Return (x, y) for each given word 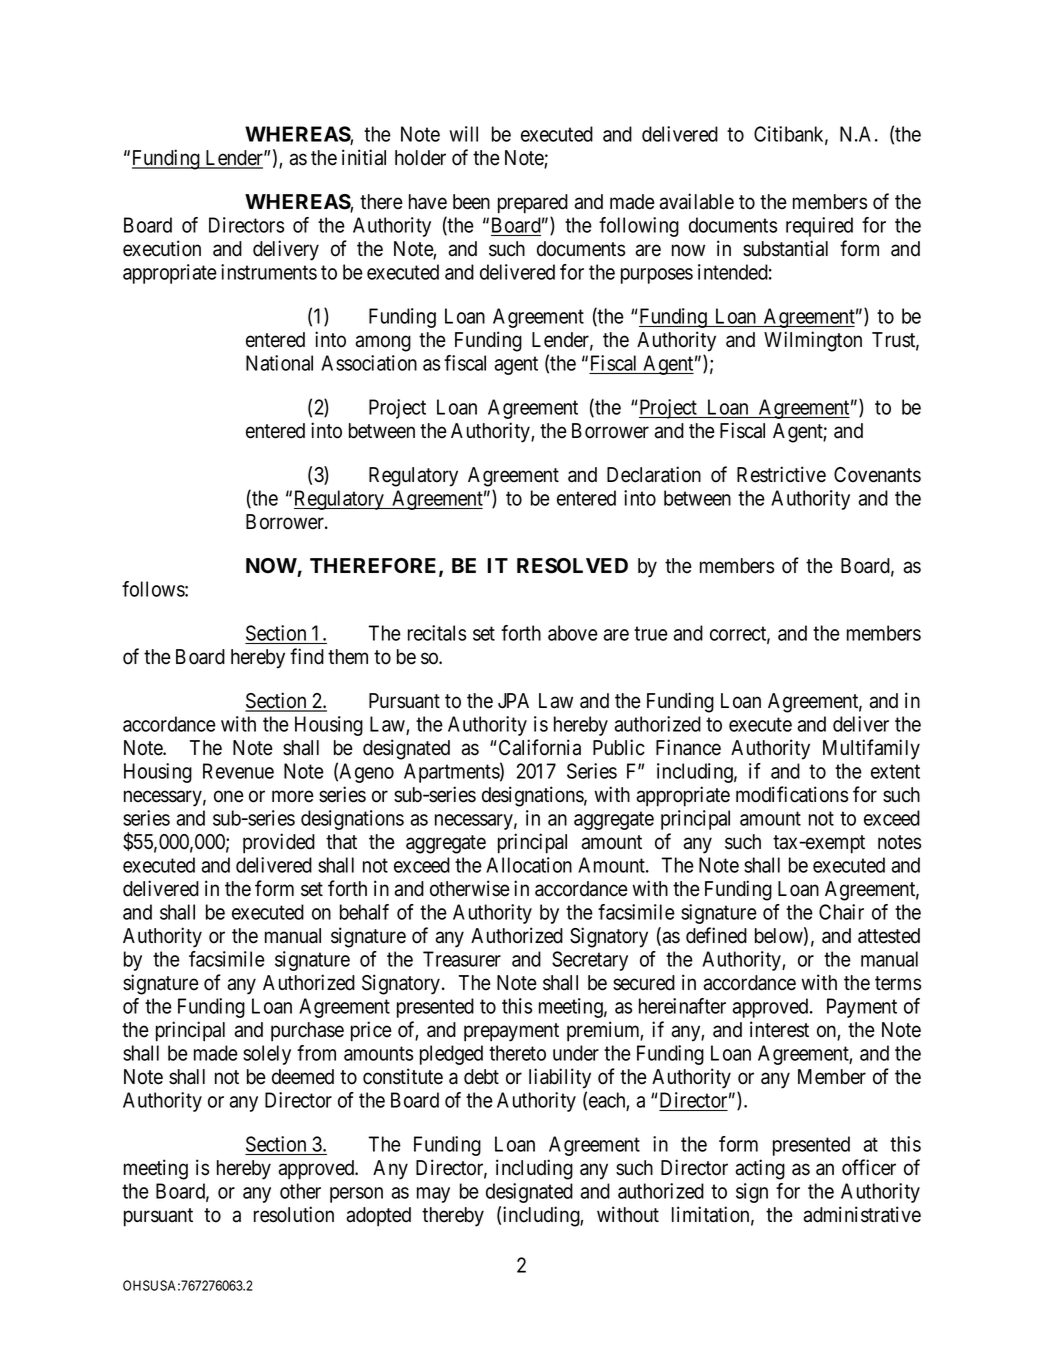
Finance (688, 747)
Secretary (590, 961)
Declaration (654, 474)
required (819, 227)
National (279, 363)
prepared (533, 204)
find (307, 656)
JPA (513, 701)
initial (364, 157)
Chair (841, 912)
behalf (364, 912)
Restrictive (781, 474)
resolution (294, 1214)
